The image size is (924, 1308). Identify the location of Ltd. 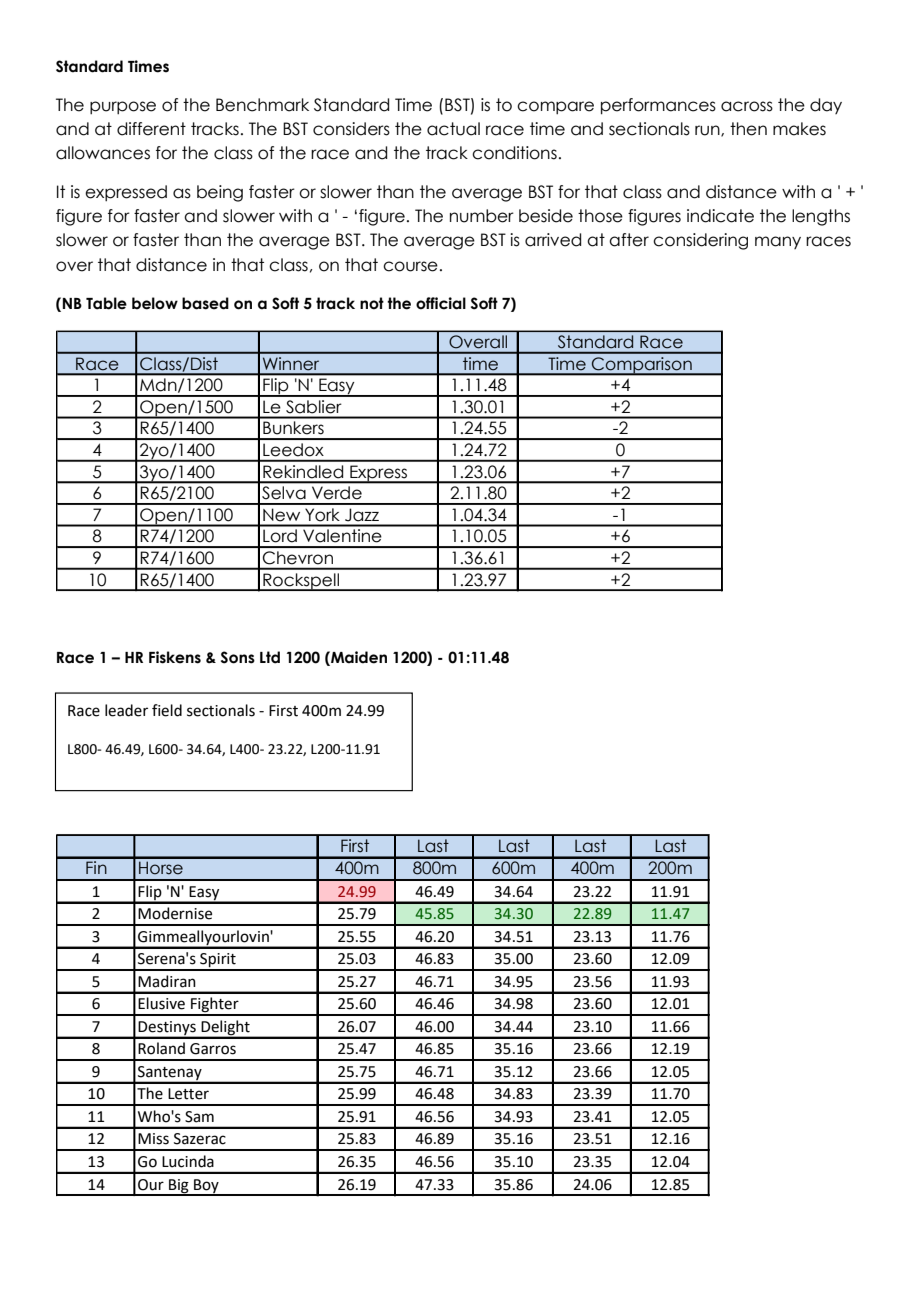
(270, 657).
